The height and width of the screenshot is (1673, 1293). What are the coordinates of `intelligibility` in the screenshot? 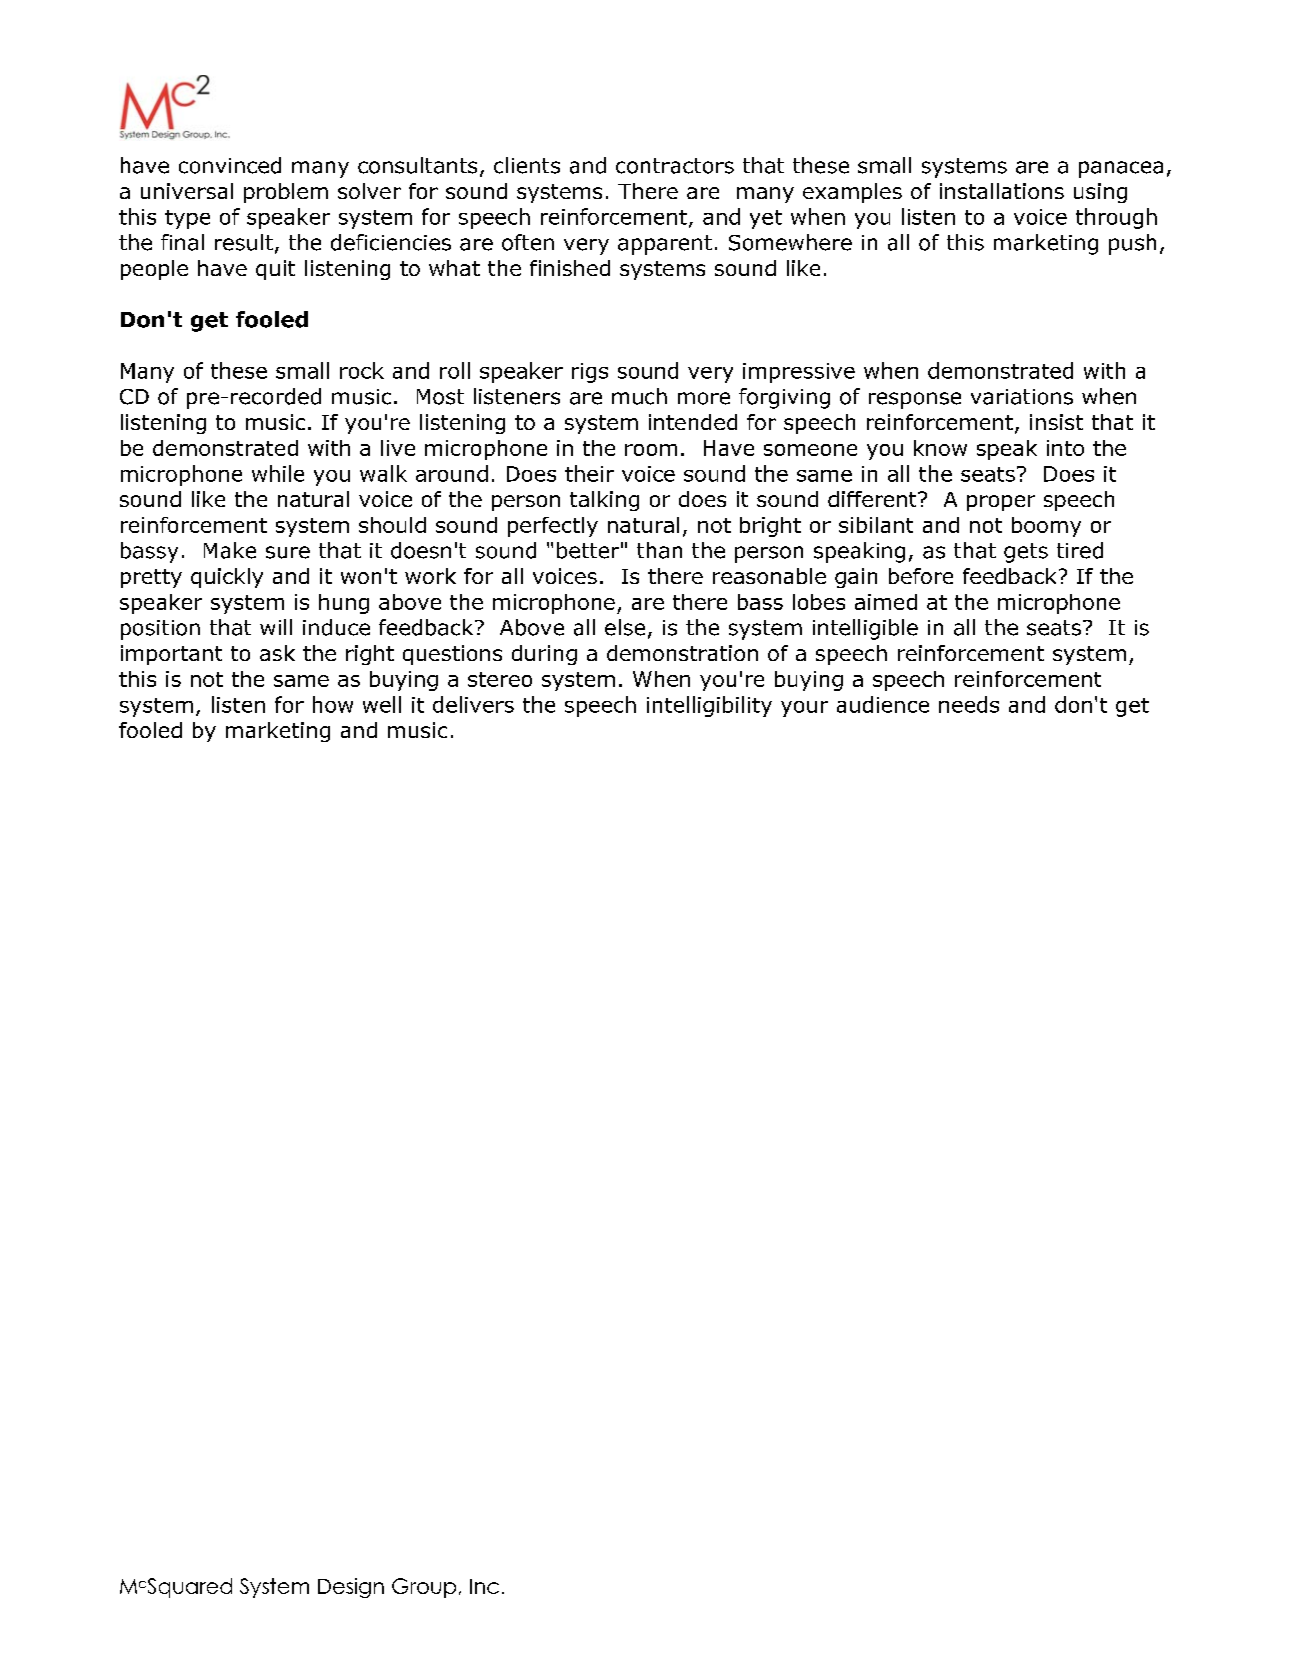 It's located at (709, 706).
